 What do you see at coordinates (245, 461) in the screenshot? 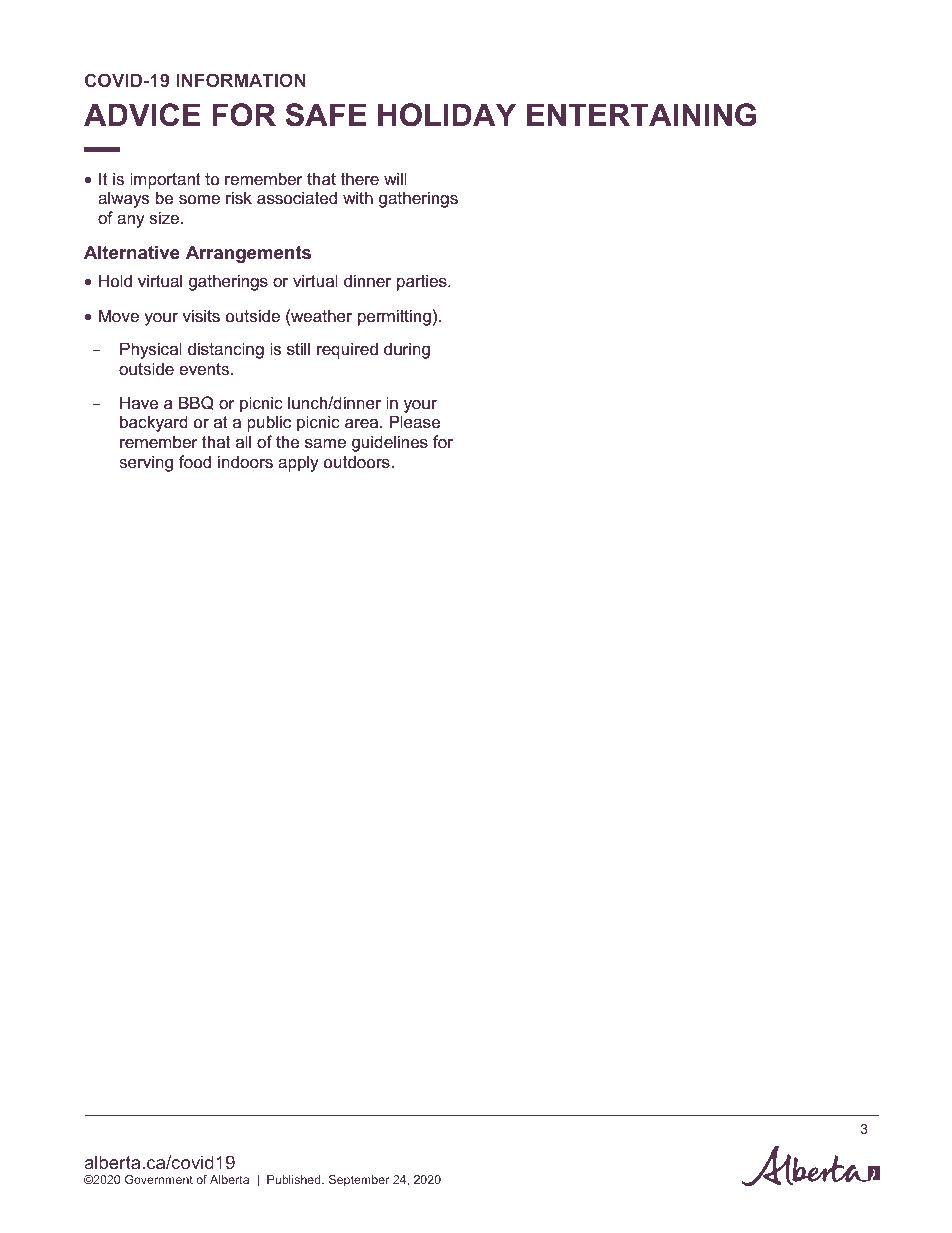
I see `indoors` at bounding box center [245, 461].
